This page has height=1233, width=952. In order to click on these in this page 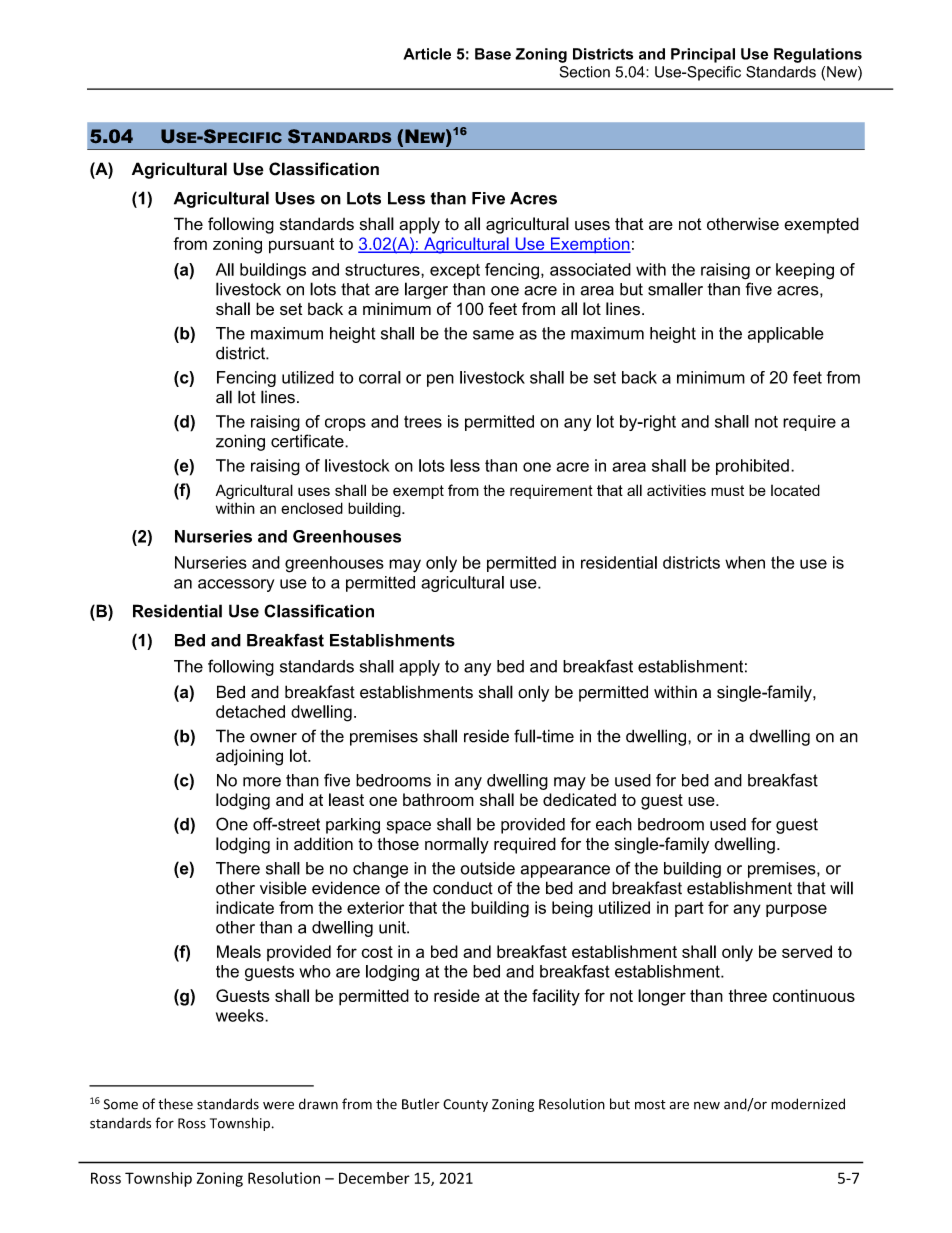, I will do `click(175, 1104)`.
